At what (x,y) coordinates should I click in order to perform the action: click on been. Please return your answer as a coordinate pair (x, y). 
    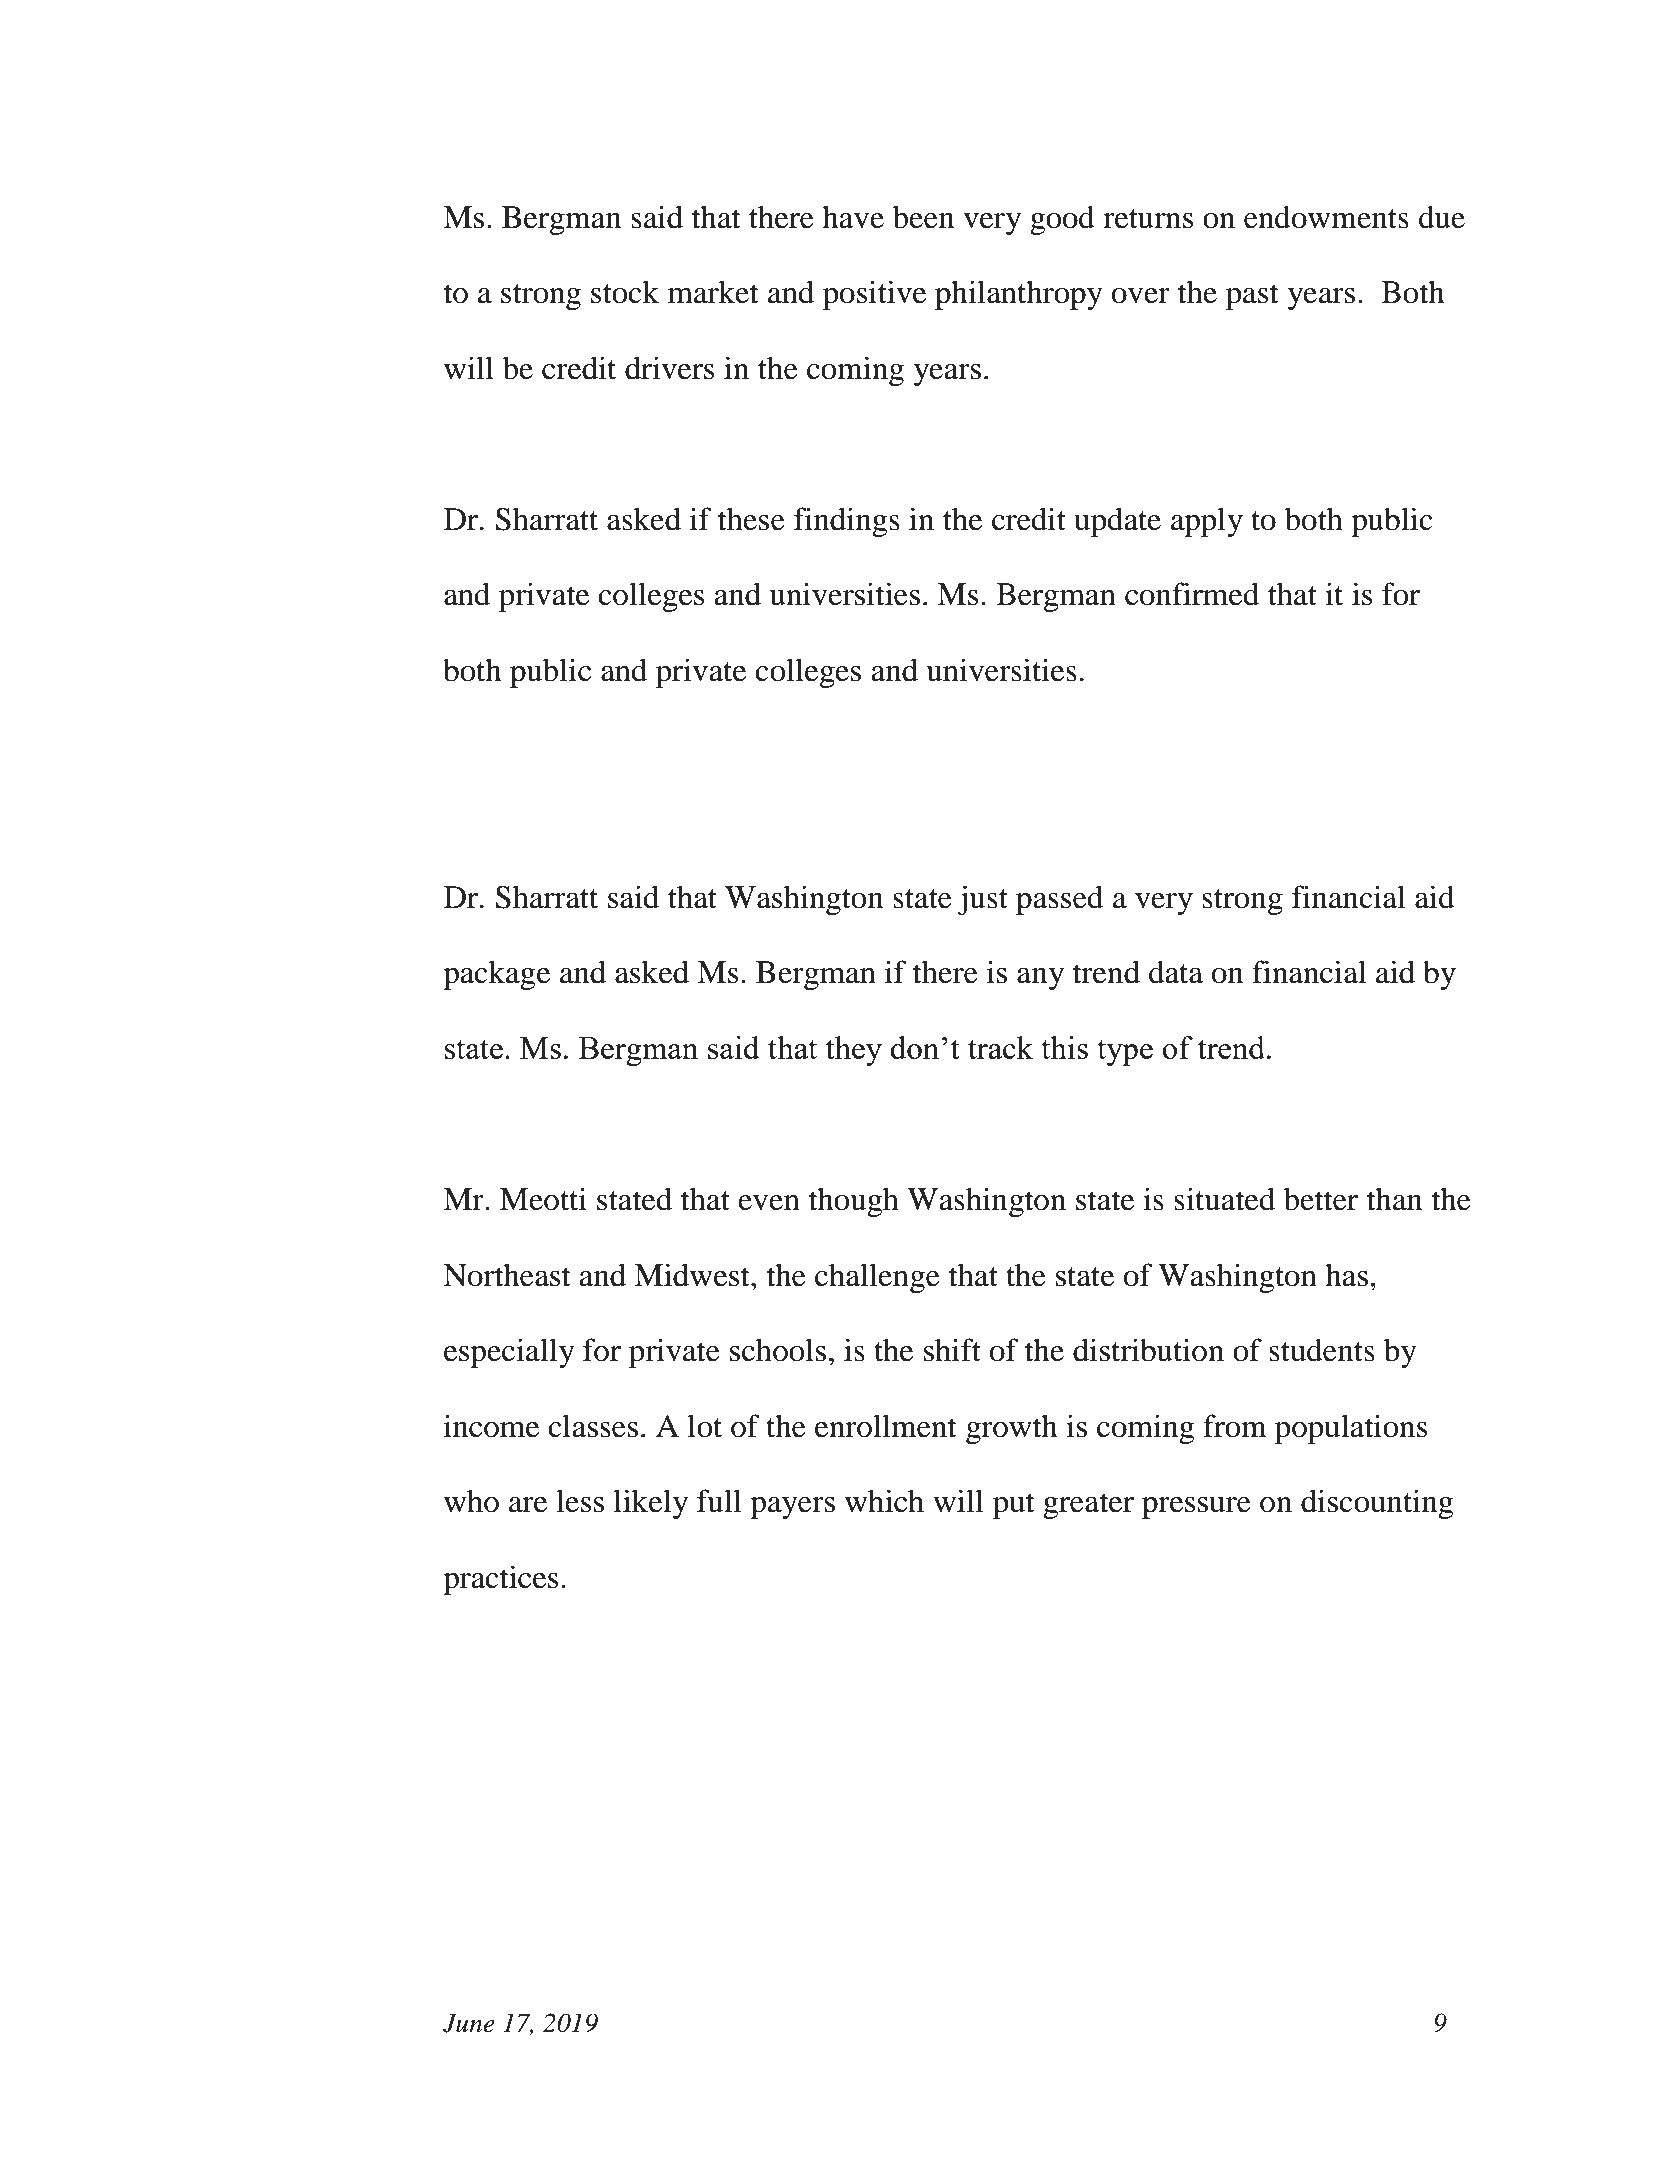
    Looking at the image, I should click on (923, 217).
